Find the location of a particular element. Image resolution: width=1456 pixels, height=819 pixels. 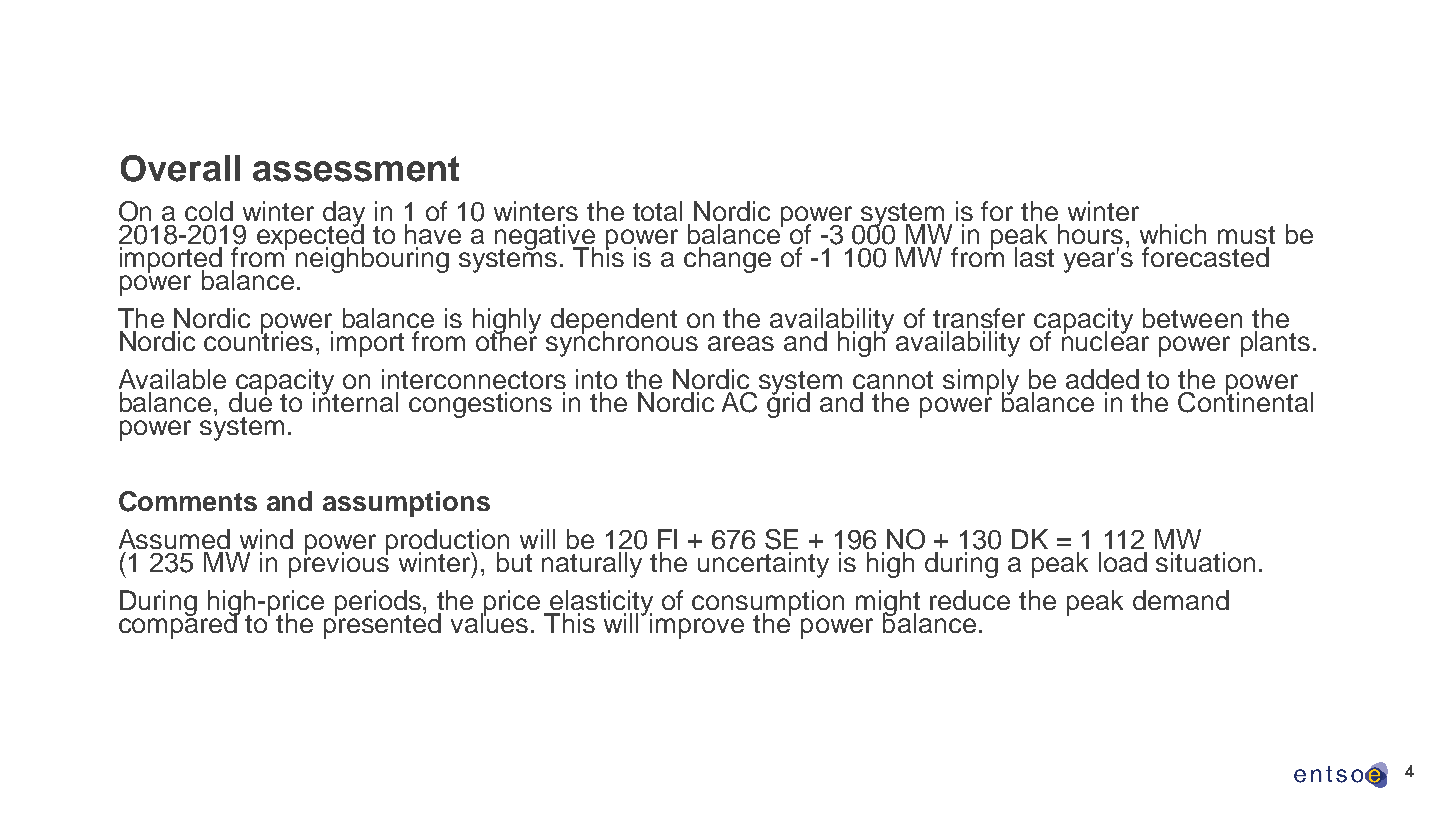

consumption is located at coordinates (768, 604).
